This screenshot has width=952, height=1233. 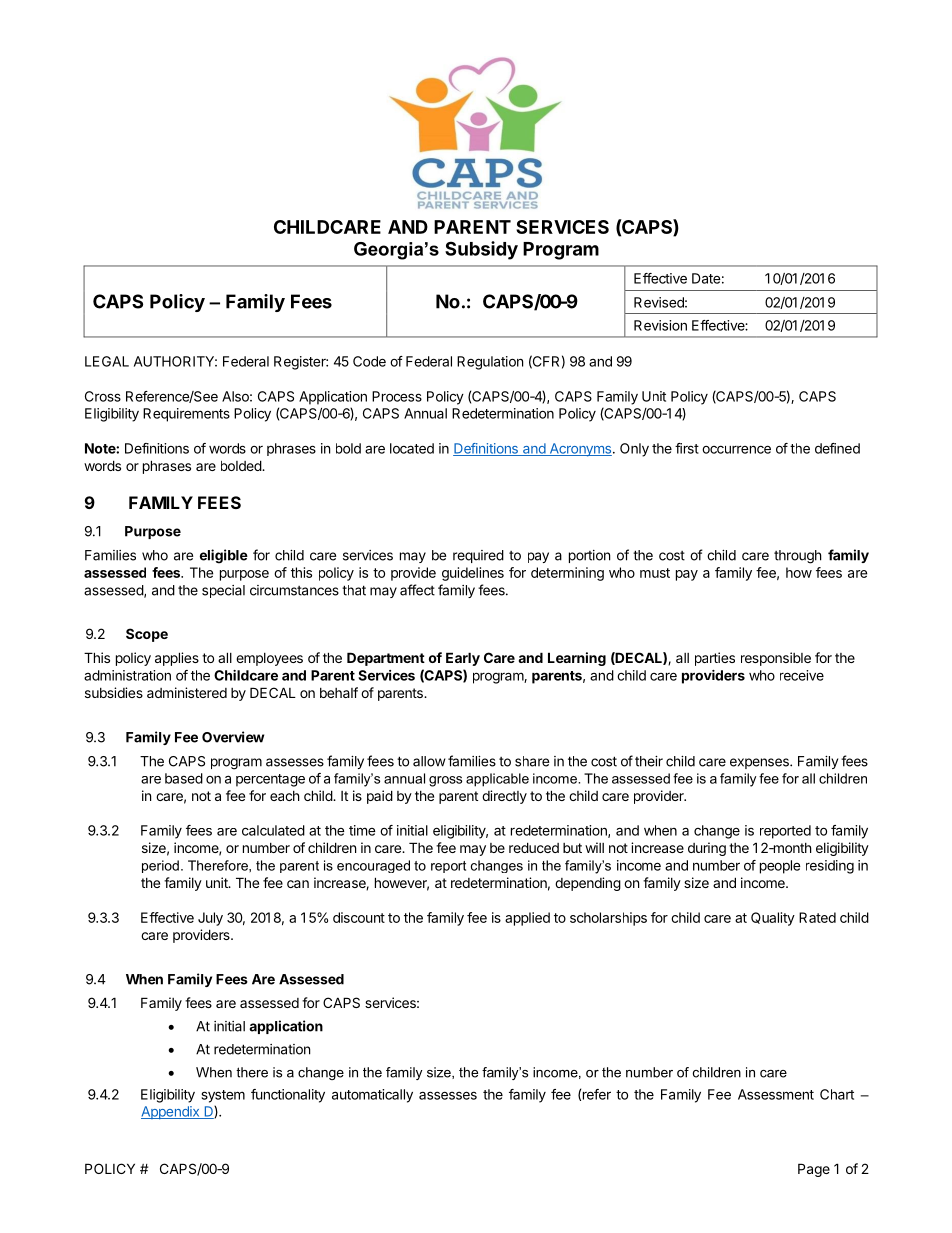 What do you see at coordinates (147, 635) in the screenshot?
I see `Scope` at bounding box center [147, 635].
